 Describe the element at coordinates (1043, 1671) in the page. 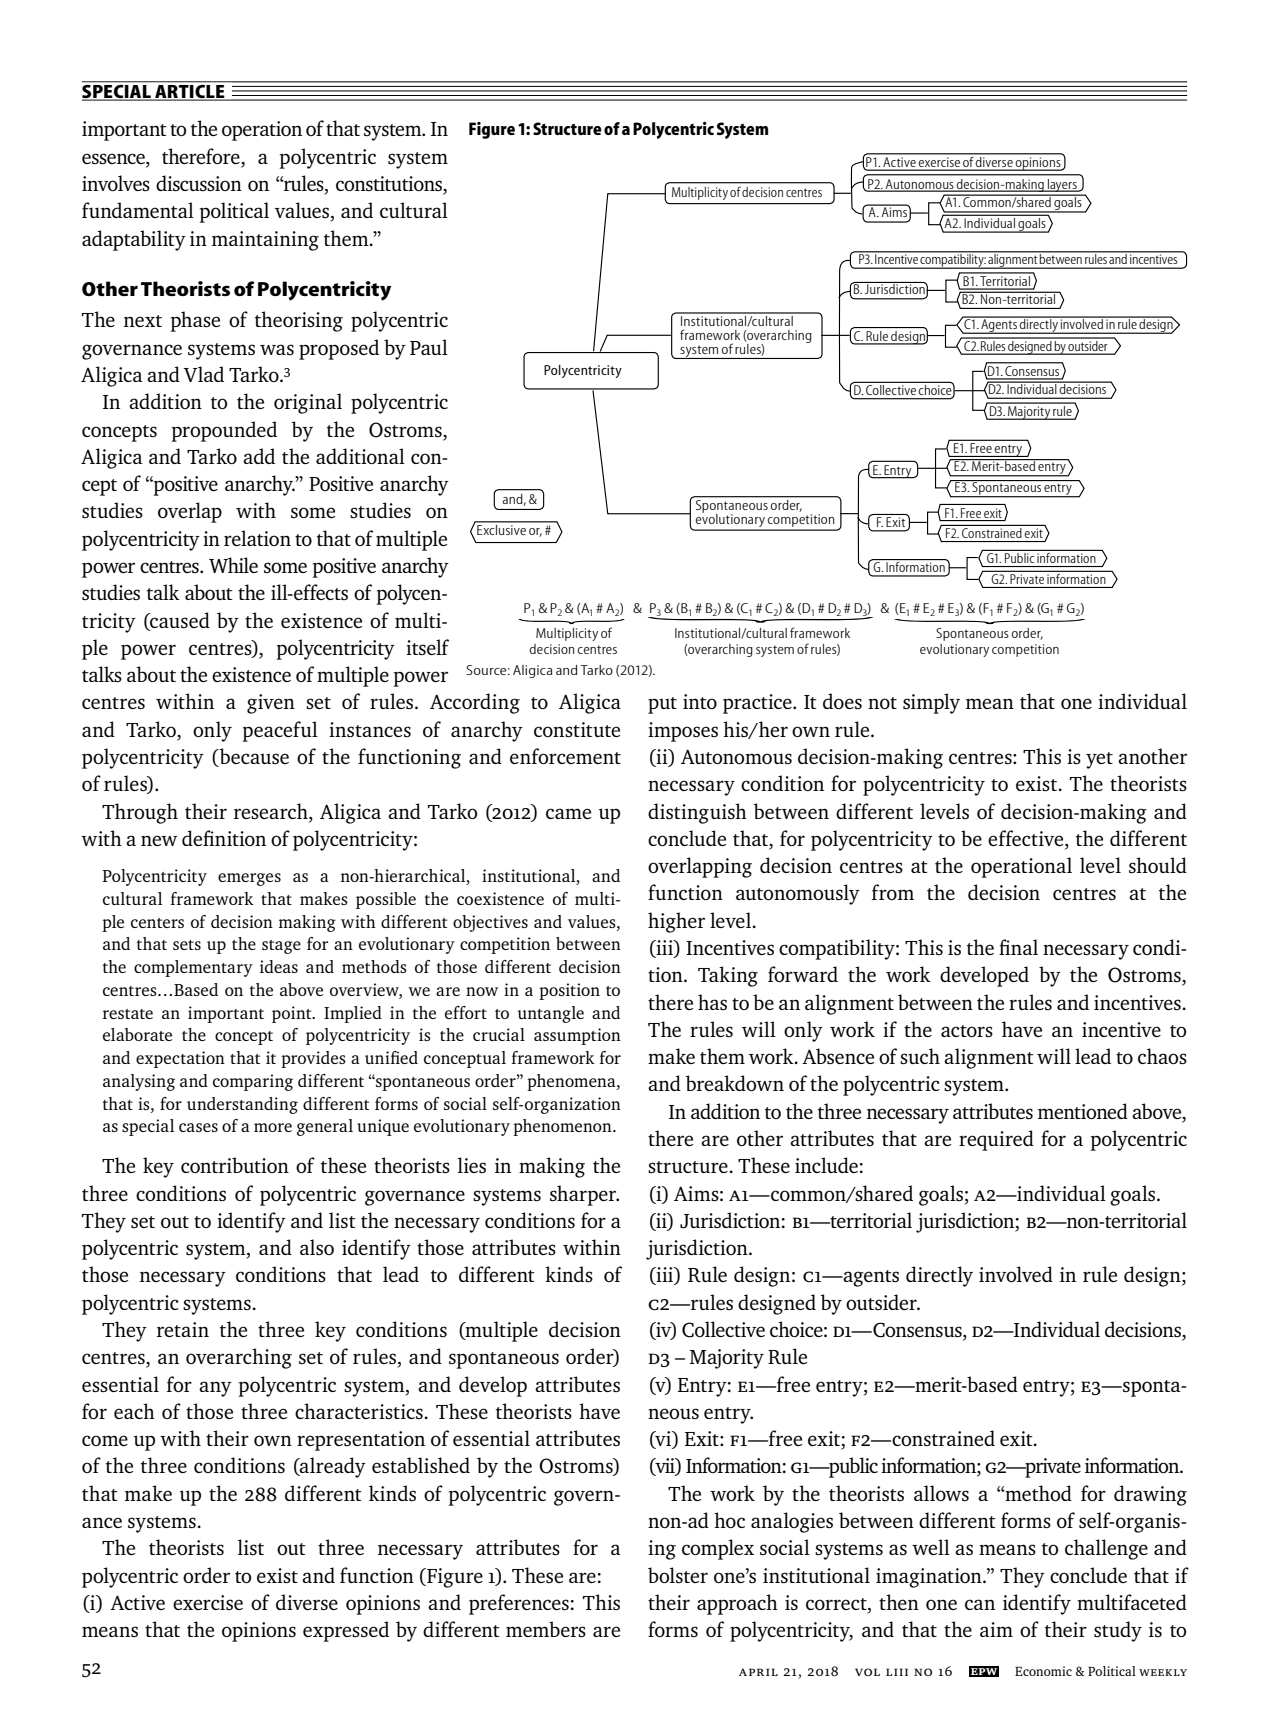

I see `Economic` at that location.
